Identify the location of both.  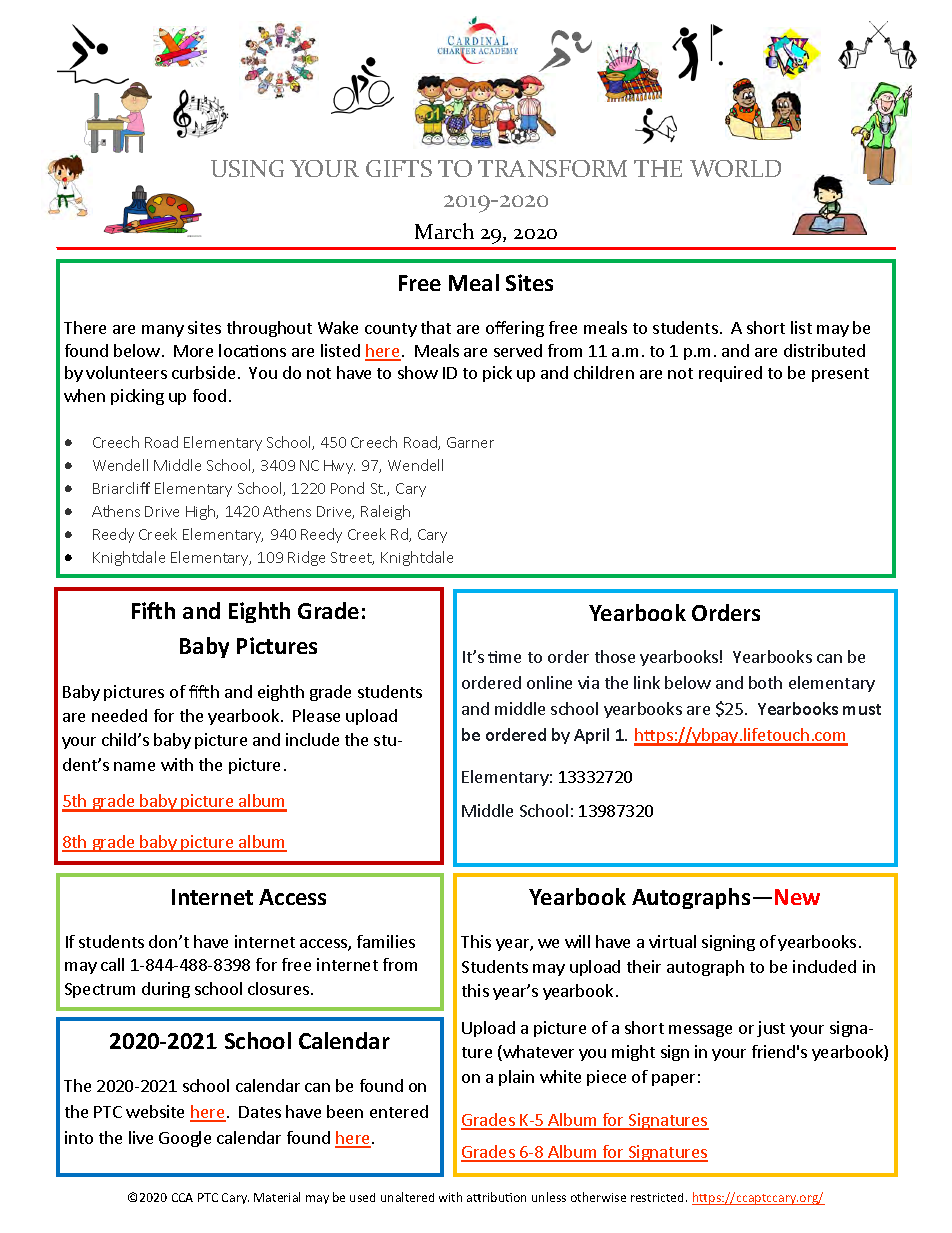
(765, 682).
